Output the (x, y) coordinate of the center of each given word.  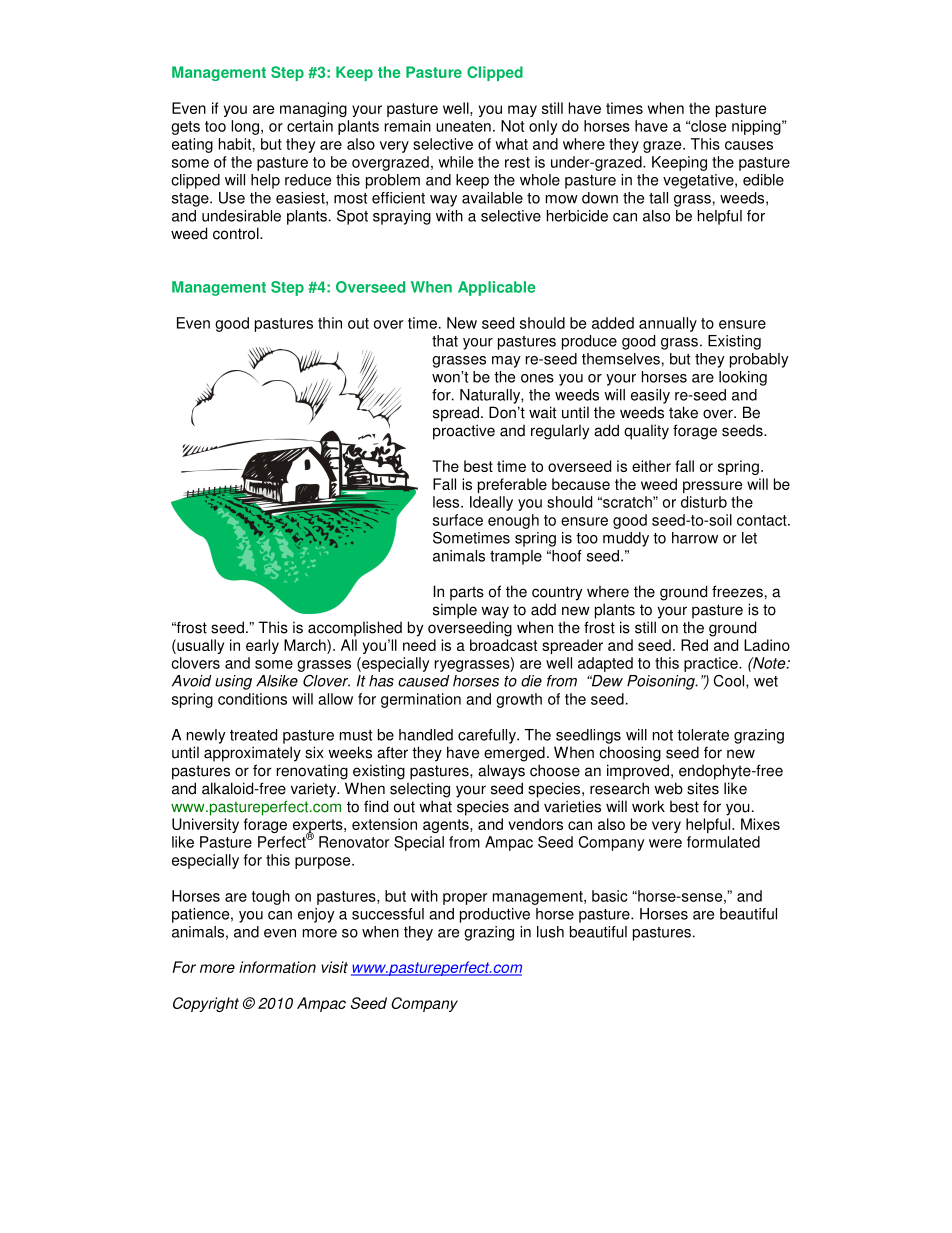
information (277, 967)
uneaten (463, 126)
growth (519, 700)
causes (749, 145)
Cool (730, 682)
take (683, 412)
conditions (252, 699)
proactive (464, 432)
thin (330, 323)
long (245, 127)
